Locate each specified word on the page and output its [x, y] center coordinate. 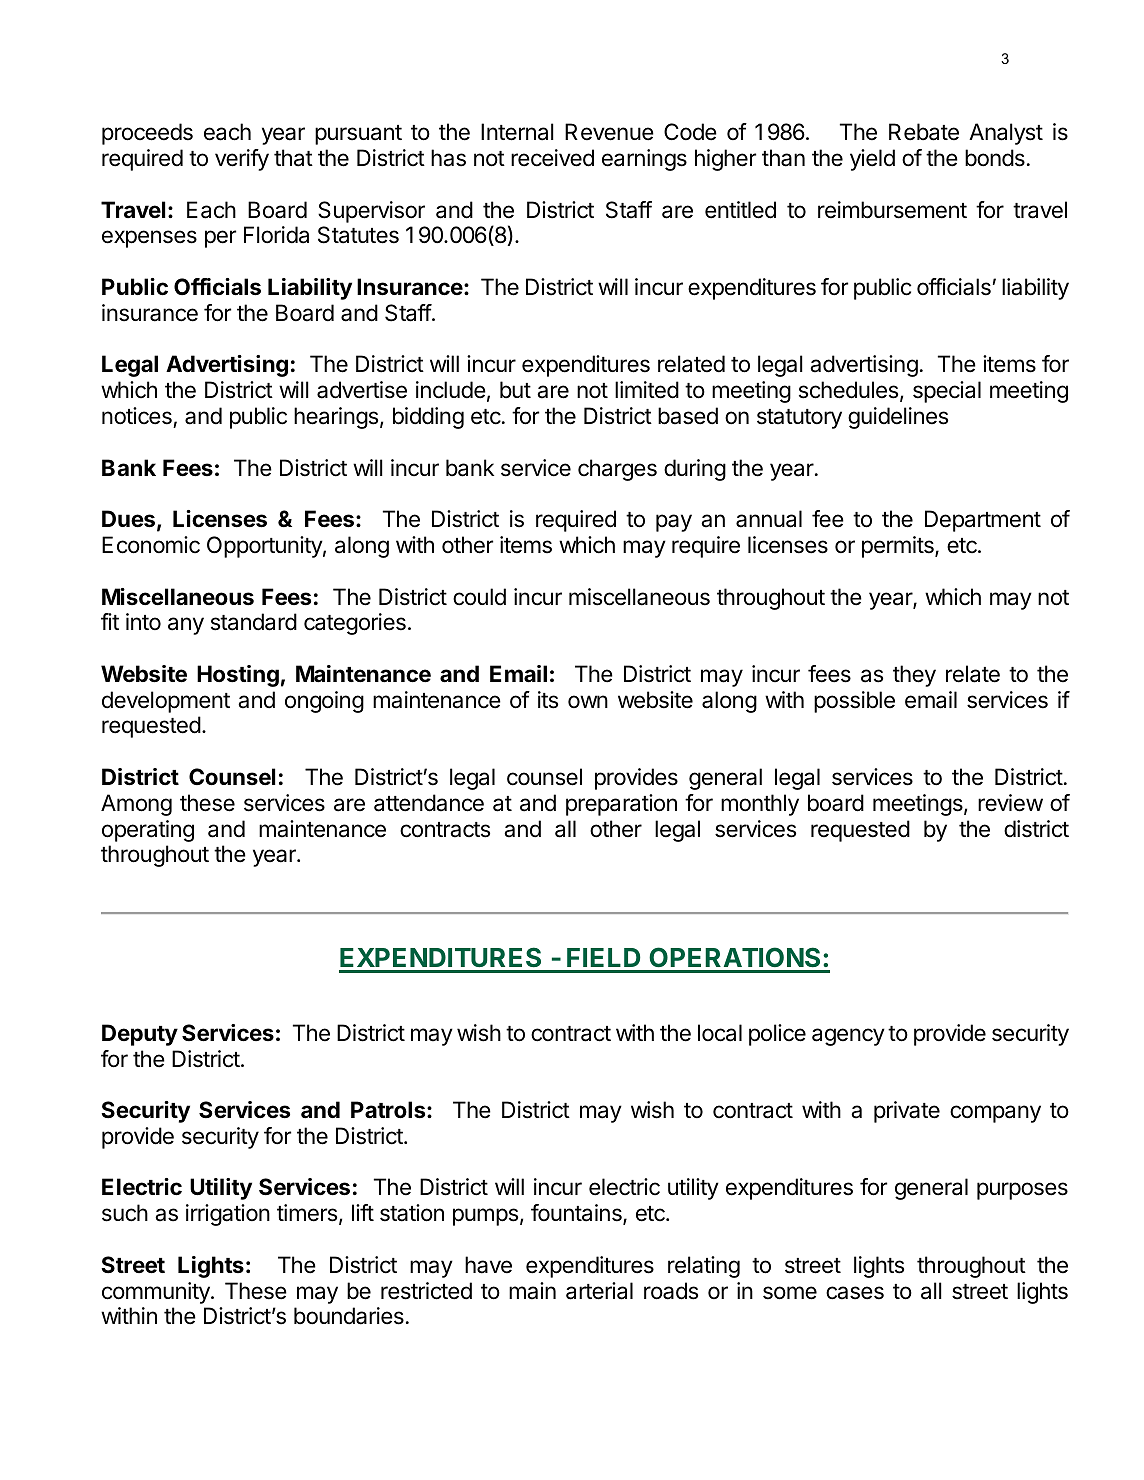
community [157, 1293]
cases [855, 1293]
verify [242, 160]
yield [872, 160]
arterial [599, 1291]
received [552, 158]
